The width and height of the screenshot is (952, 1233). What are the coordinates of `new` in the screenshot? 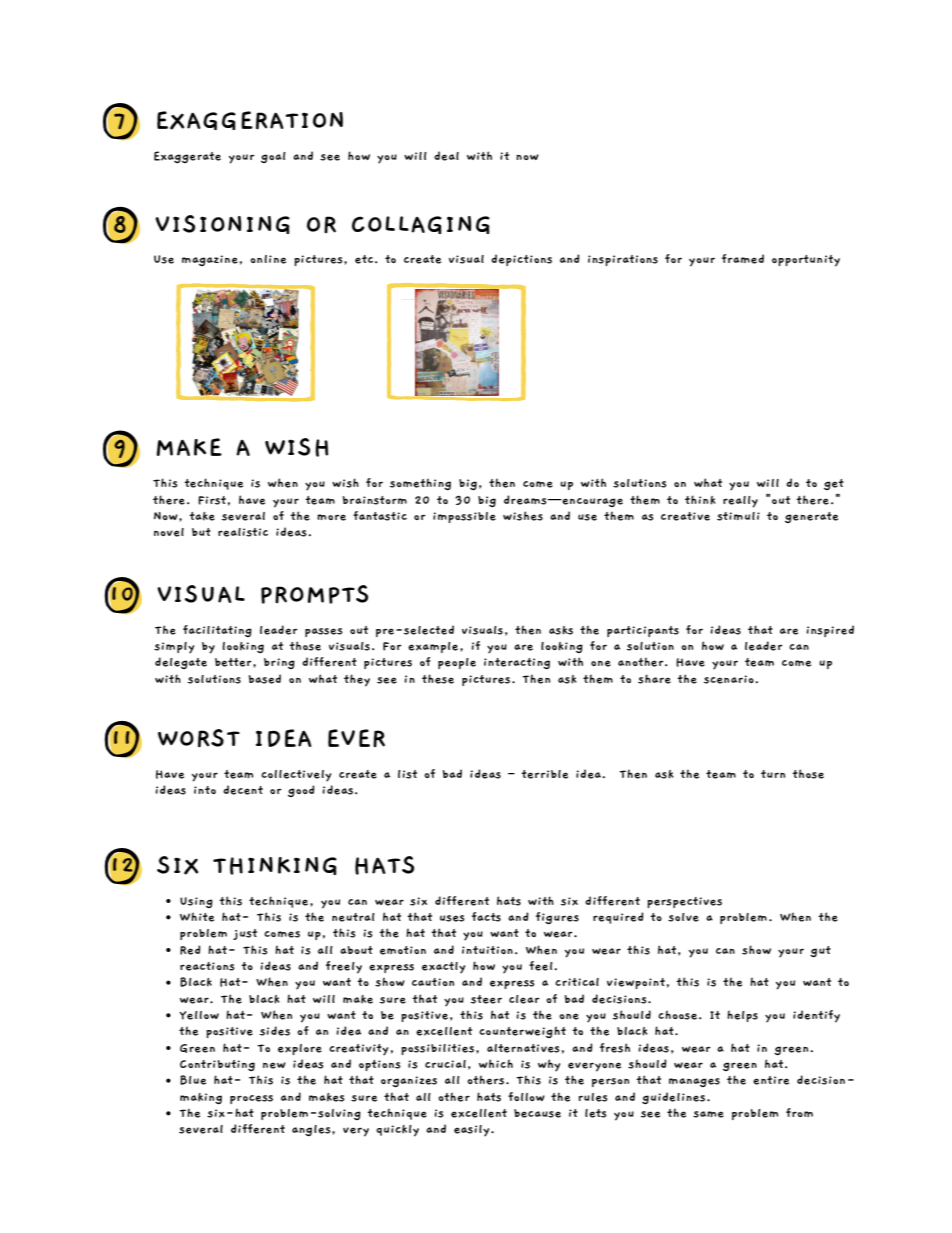 It's located at (274, 1065).
